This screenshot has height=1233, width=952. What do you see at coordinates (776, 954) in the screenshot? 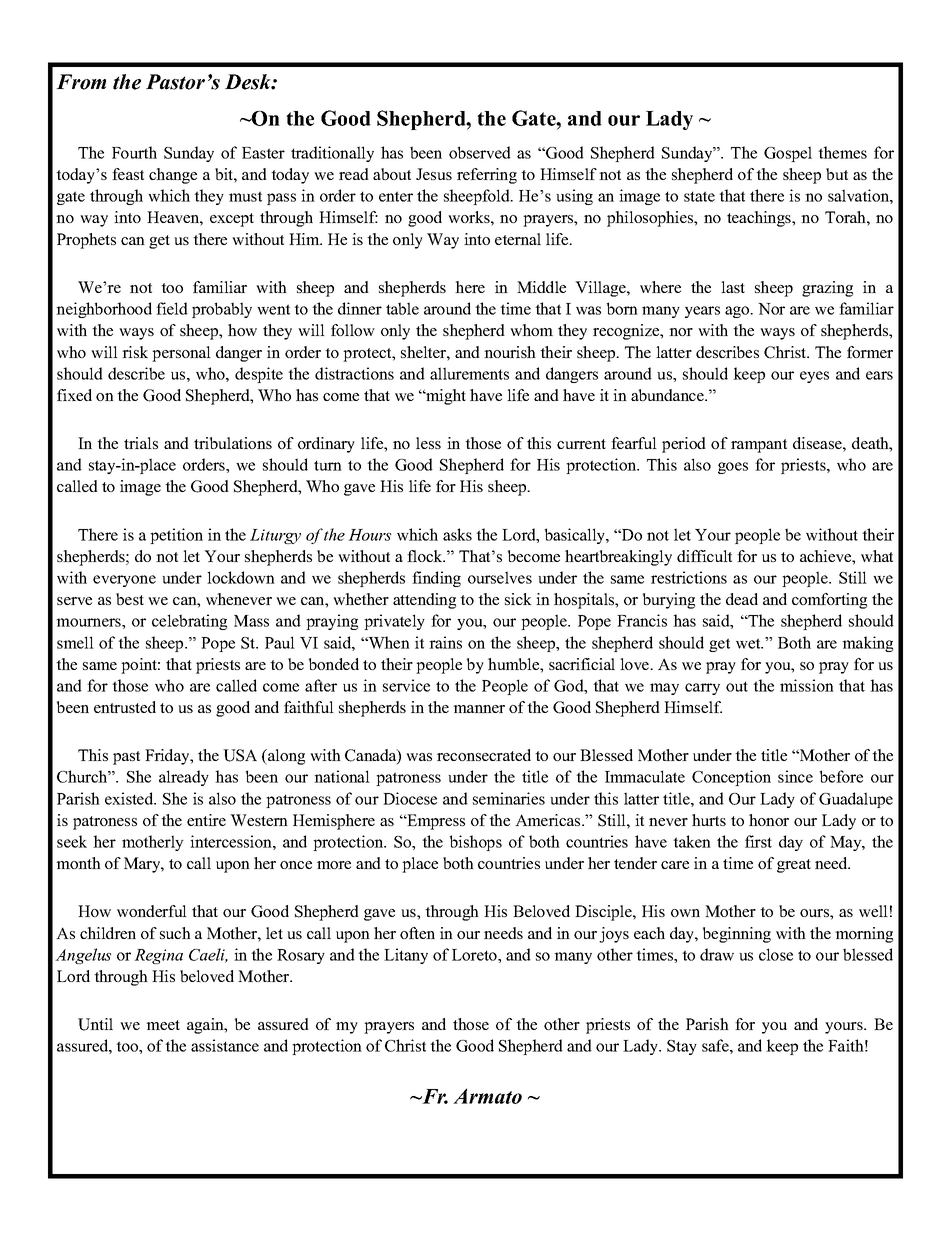
I see `close` at bounding box center [776, 954].
